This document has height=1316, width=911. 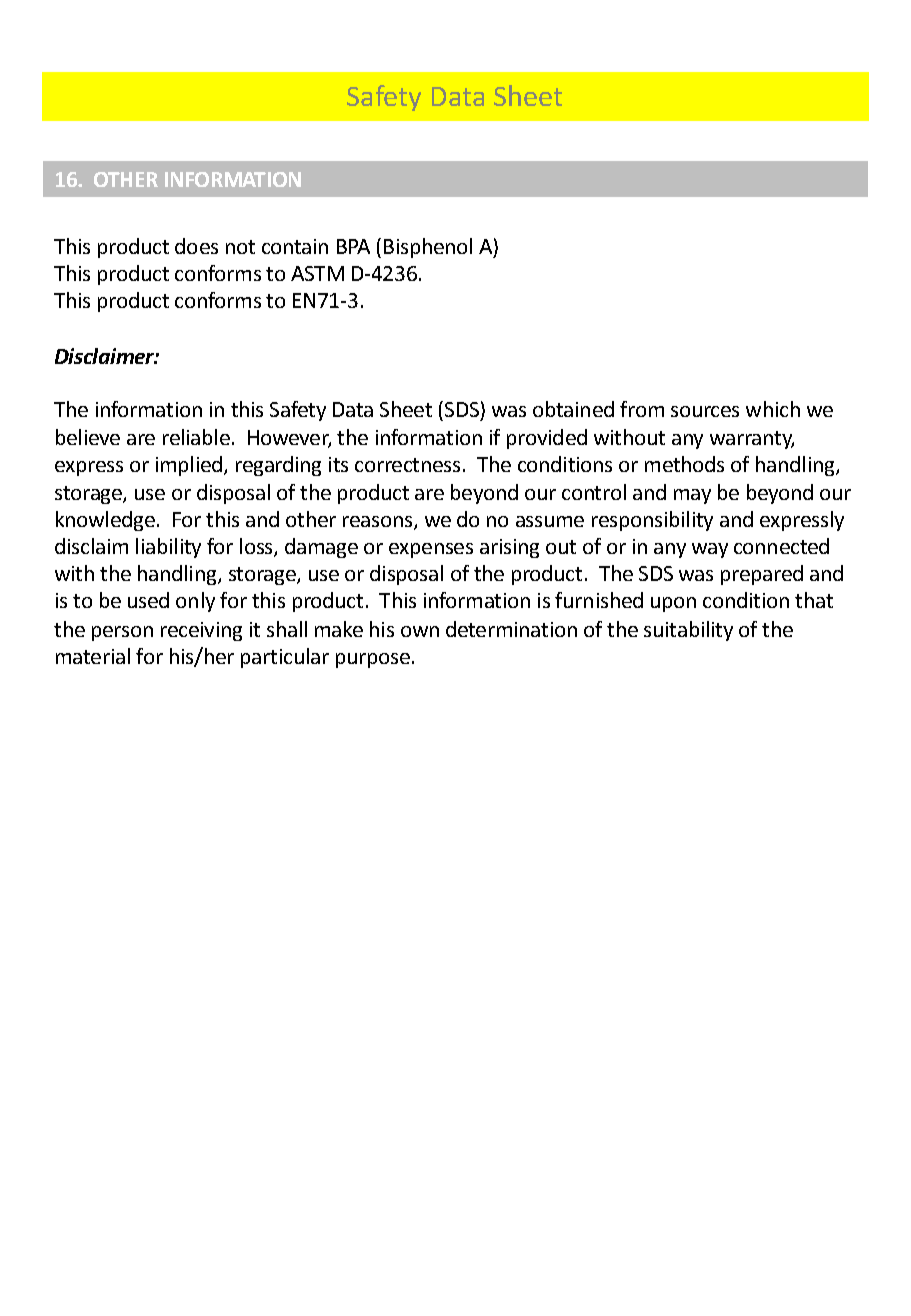 What do you see at coordinates (547, 439) in the document?
I see `provided` at bounding box center [547, 439].
